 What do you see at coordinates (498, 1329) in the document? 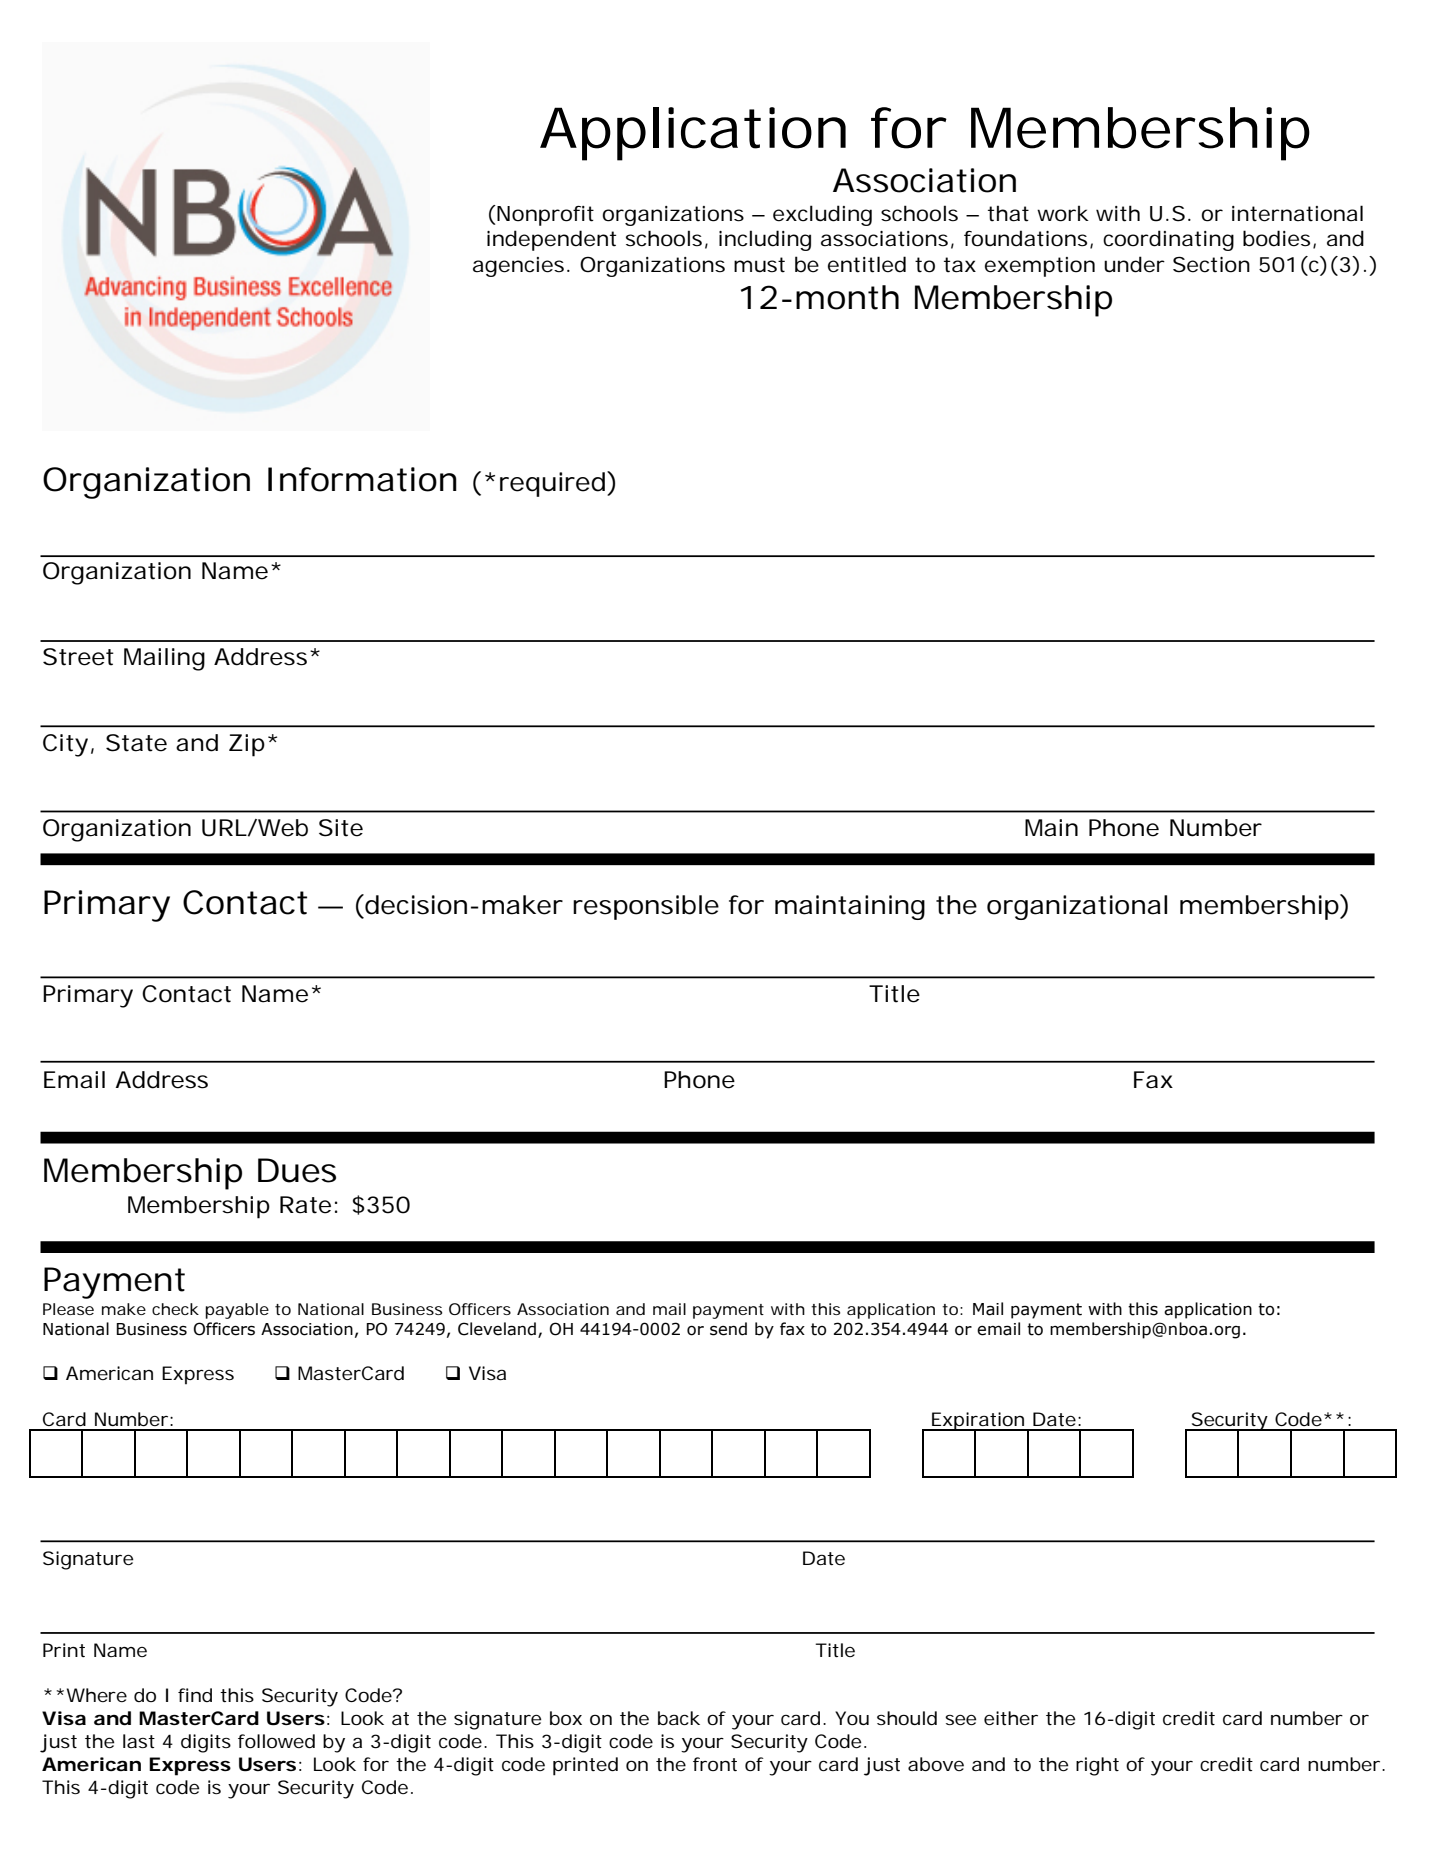
I see `Cleveland` at bounding box center [498, 1329].
